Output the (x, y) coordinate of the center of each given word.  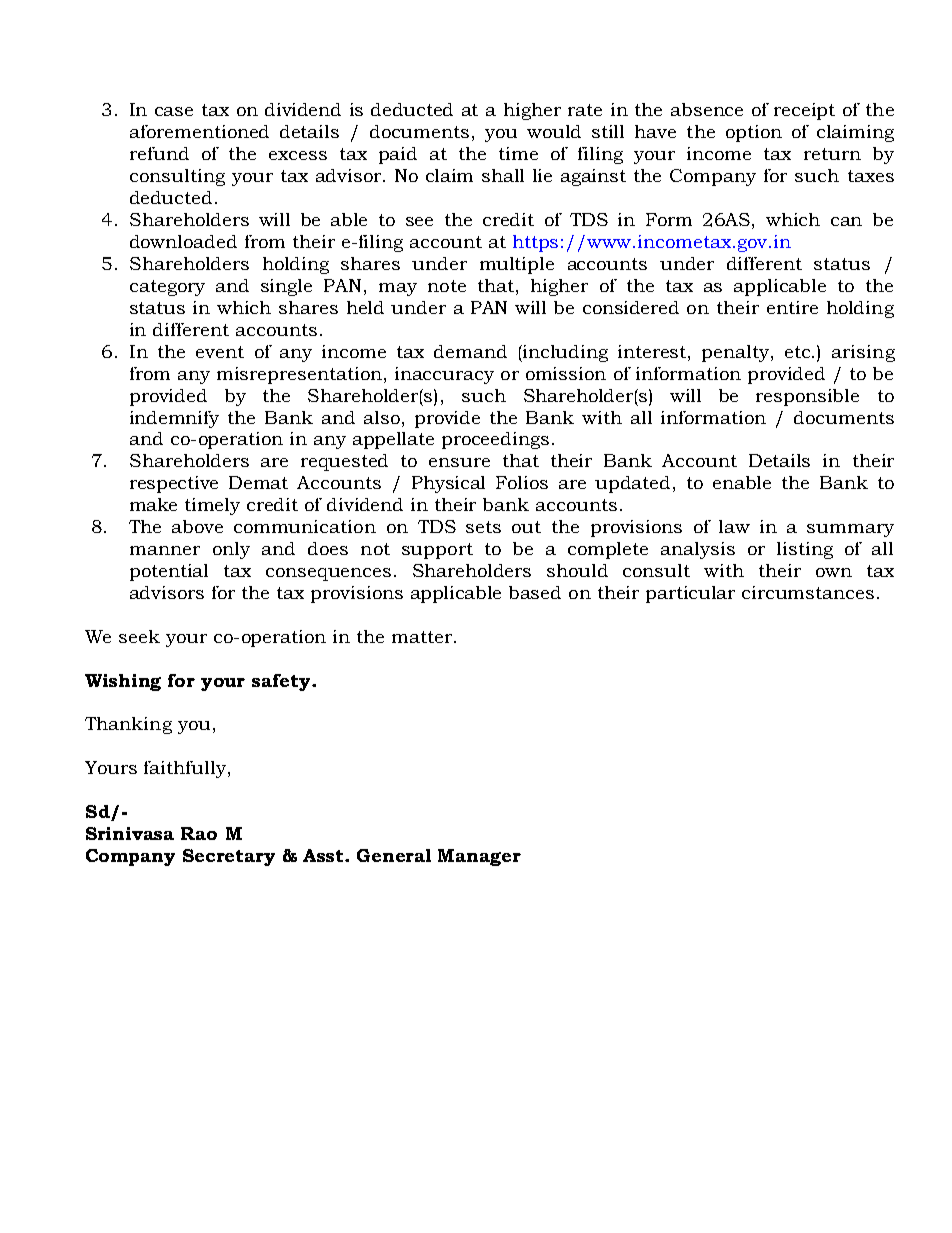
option (754, 133)
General (394, 855)
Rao (199, 833)
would (554, 131)
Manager (479, 857)
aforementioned (199, 131)
